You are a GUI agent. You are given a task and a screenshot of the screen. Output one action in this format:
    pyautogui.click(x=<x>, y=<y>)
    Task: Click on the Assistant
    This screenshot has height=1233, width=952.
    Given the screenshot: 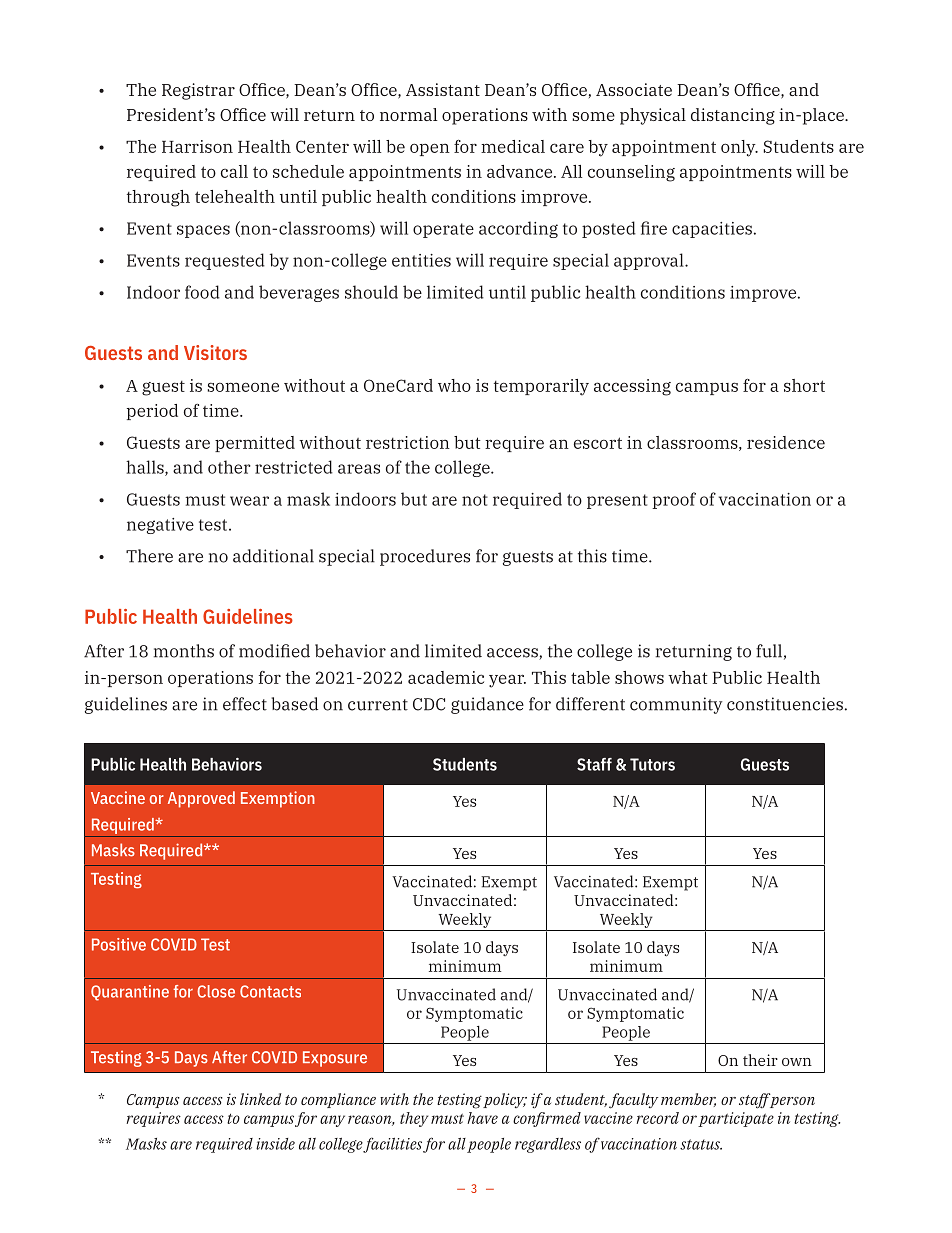 What is the action you would take?
    pyautogui.click(x=443, y=89)
